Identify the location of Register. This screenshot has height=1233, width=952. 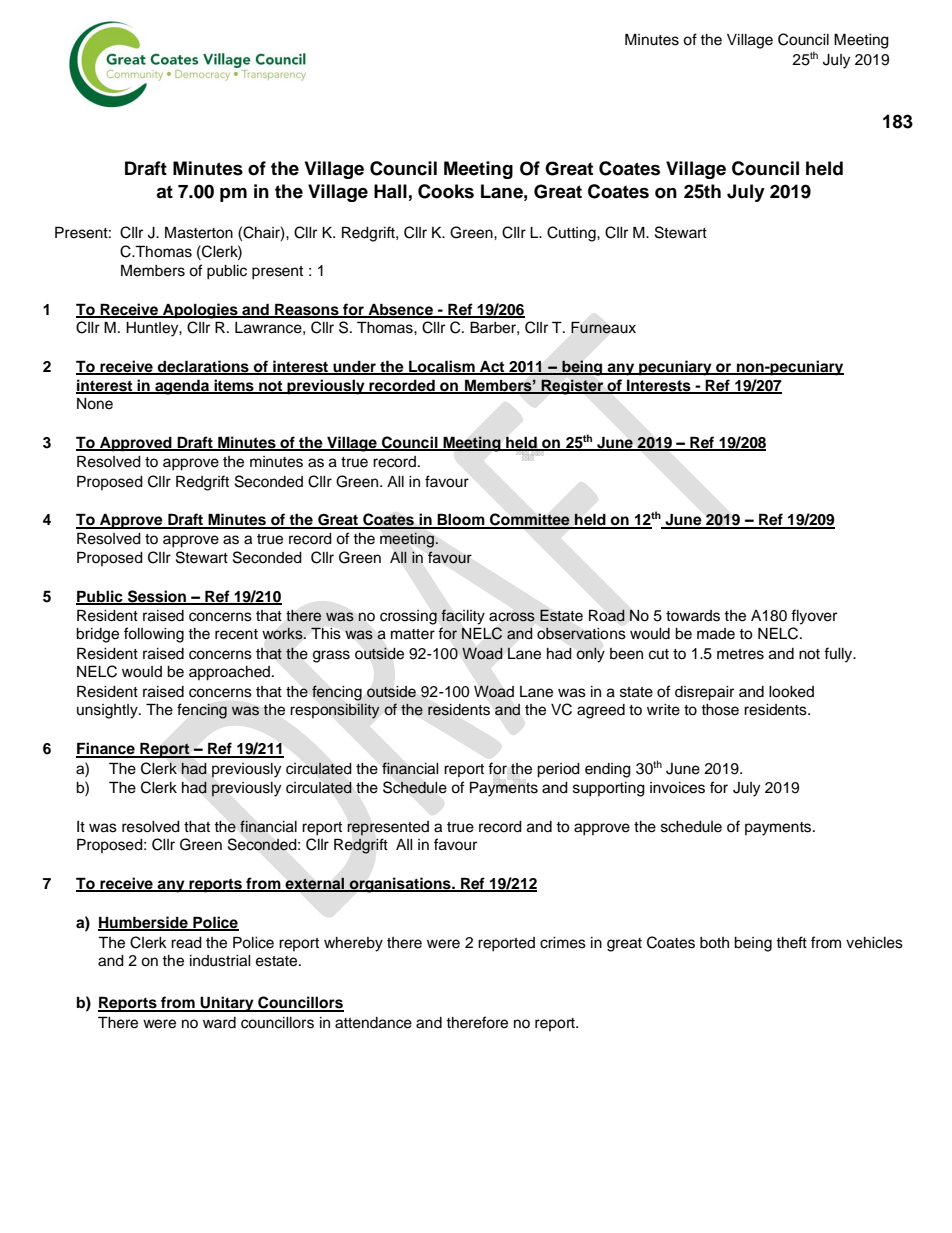
(572, 387).
